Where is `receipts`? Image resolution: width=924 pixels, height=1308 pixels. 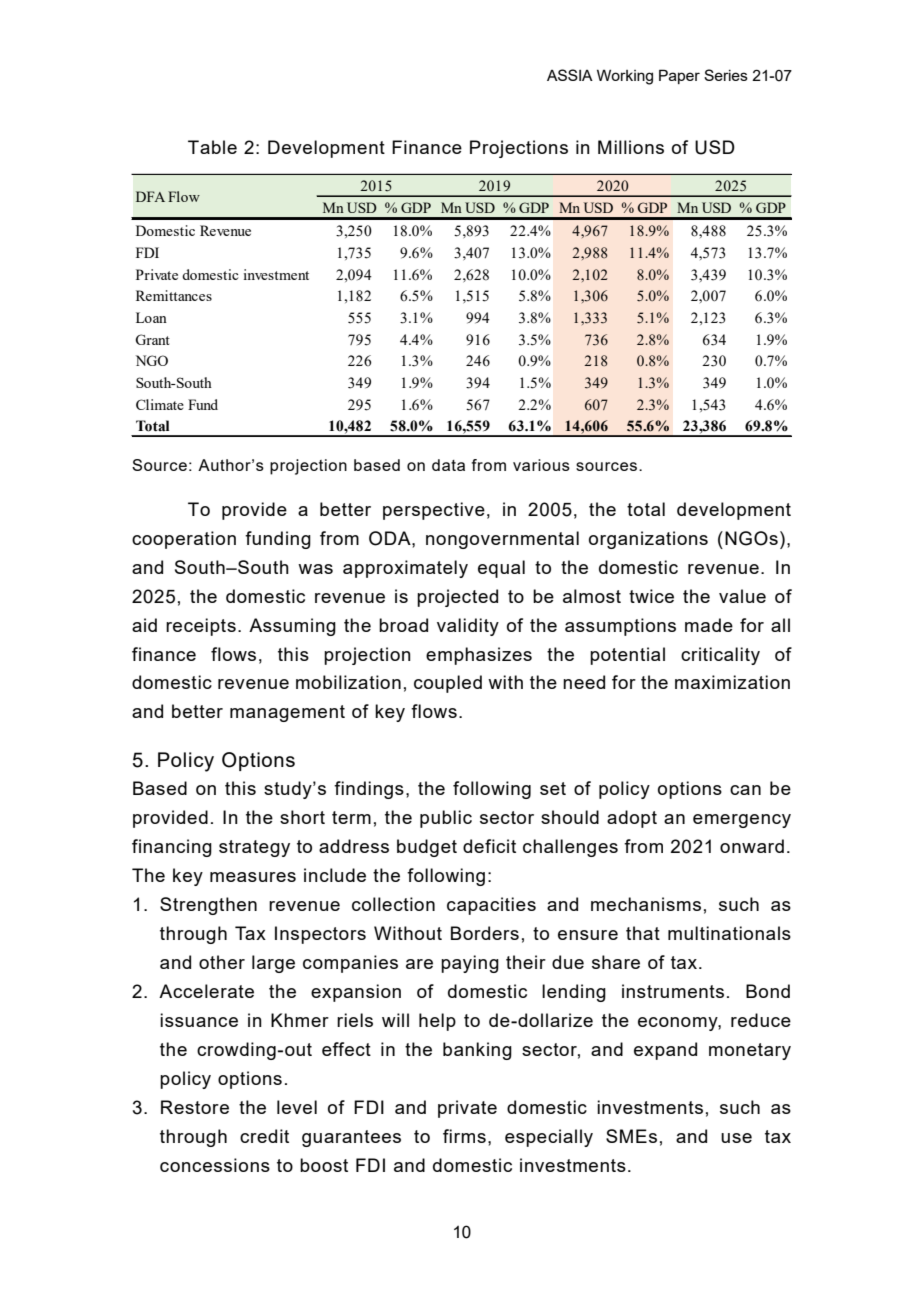 receipts is located at coordinates (201, 627).
